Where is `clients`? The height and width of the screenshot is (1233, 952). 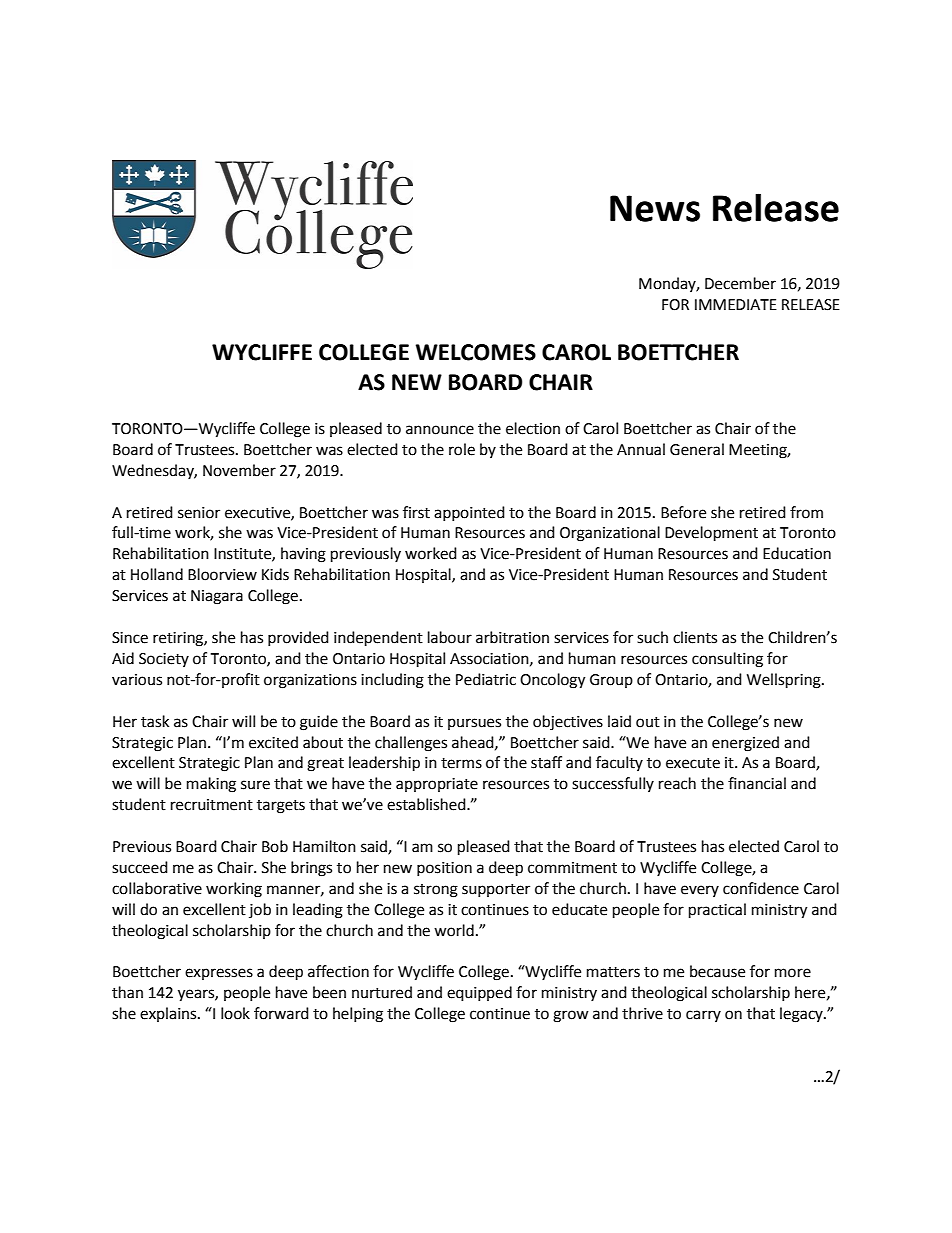 clients is located at coordinates (695, 637).
